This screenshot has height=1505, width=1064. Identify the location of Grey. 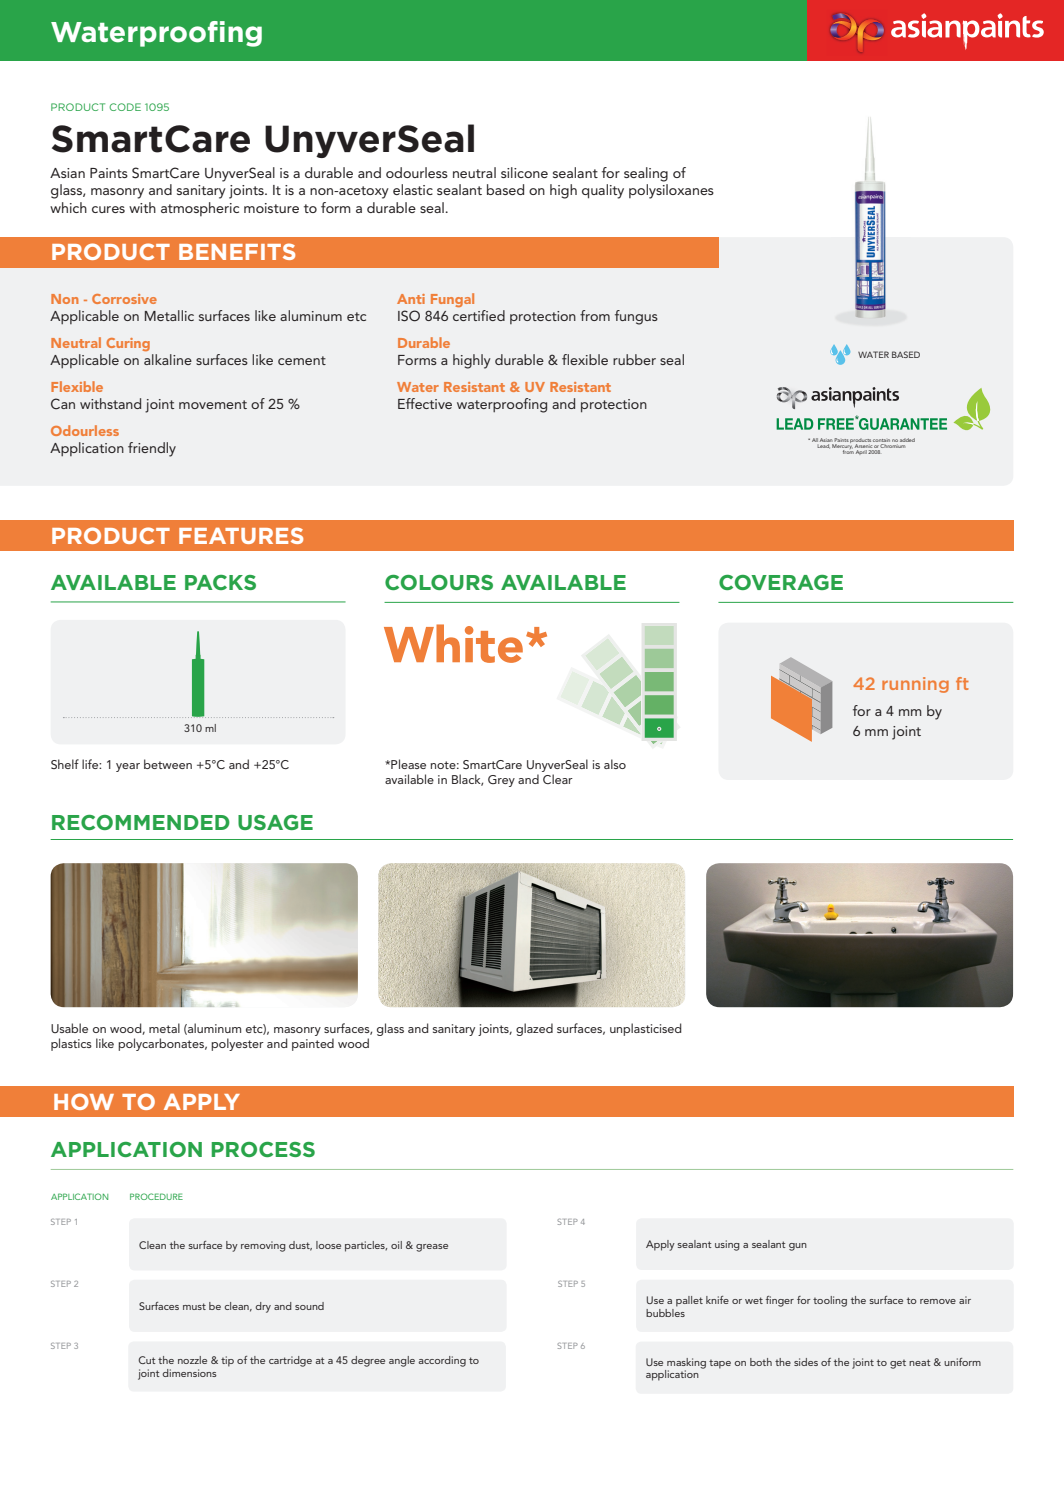
(501, 781).
